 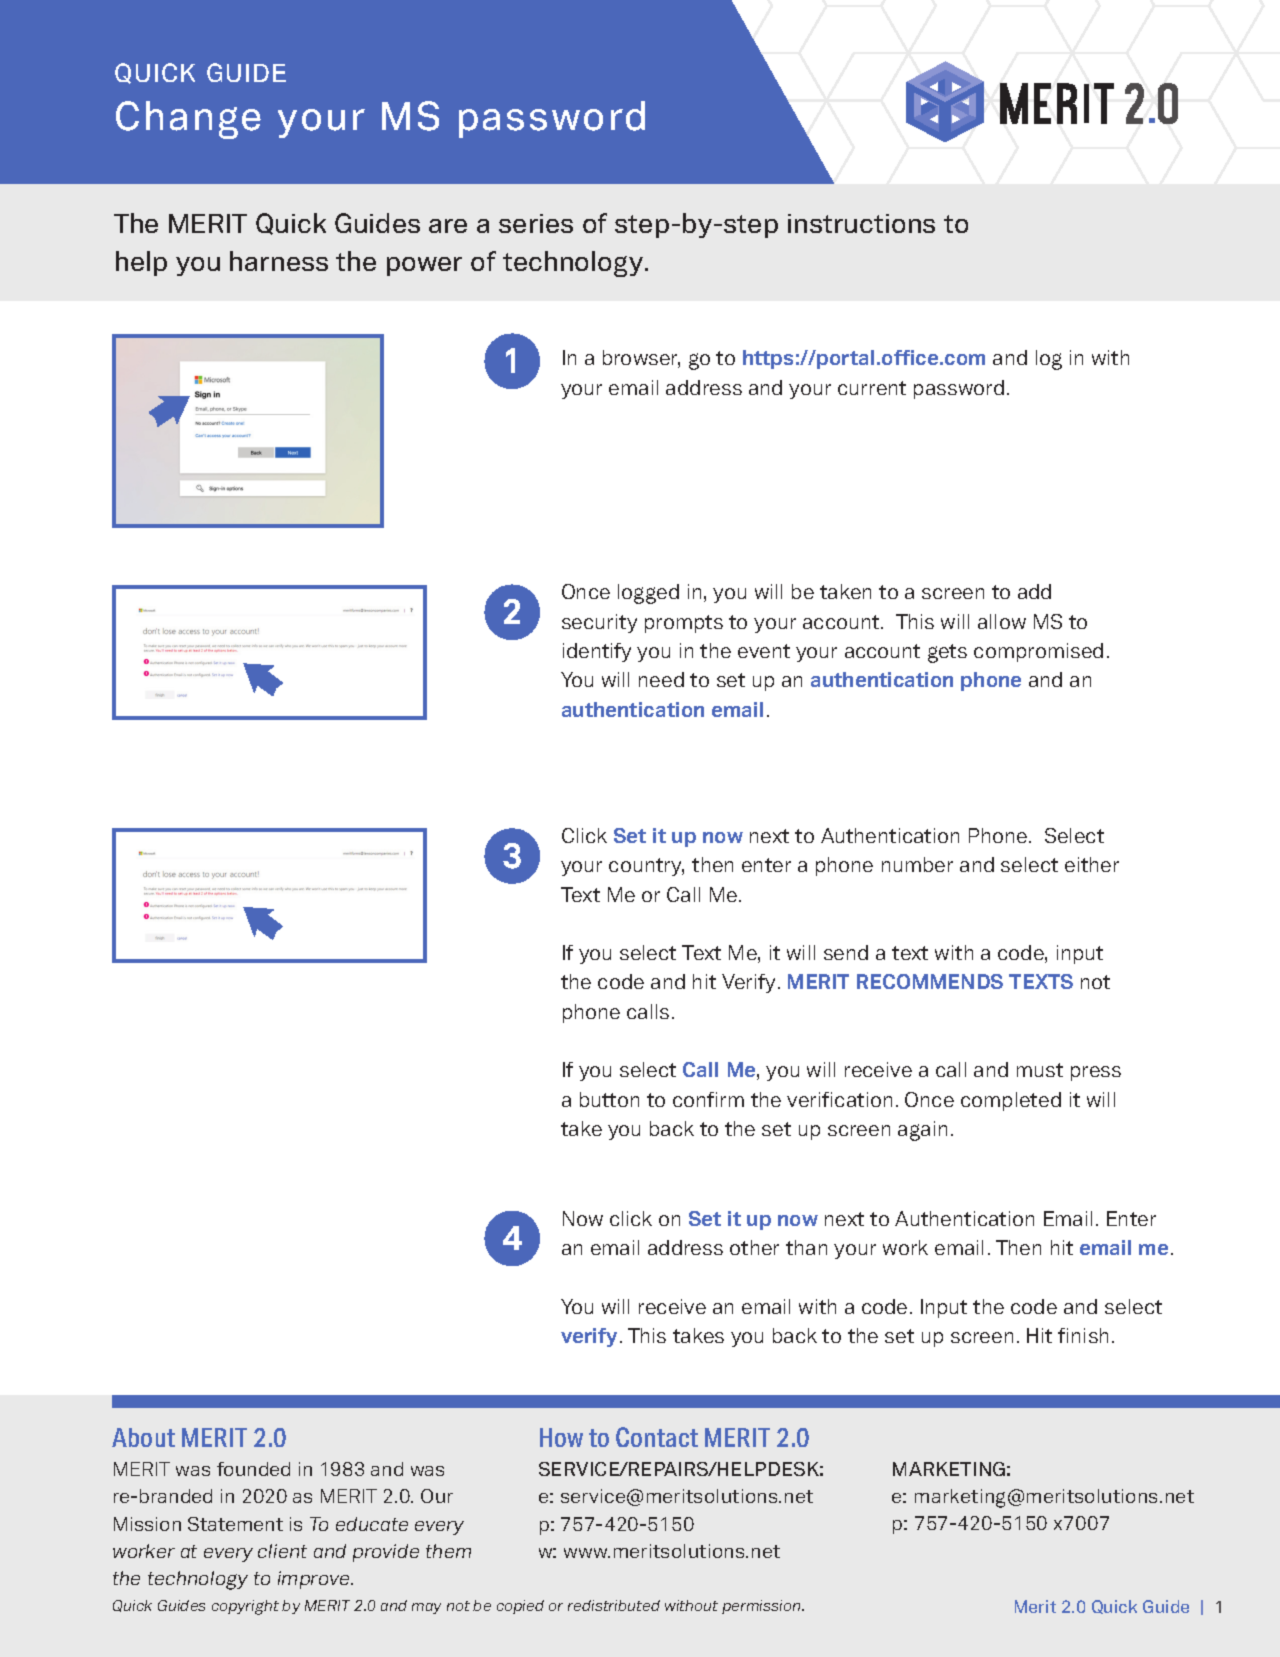 What do you see at coordinates (188, 120) in the screenshot?
I see `Change` at bounding box center [188, 120].
